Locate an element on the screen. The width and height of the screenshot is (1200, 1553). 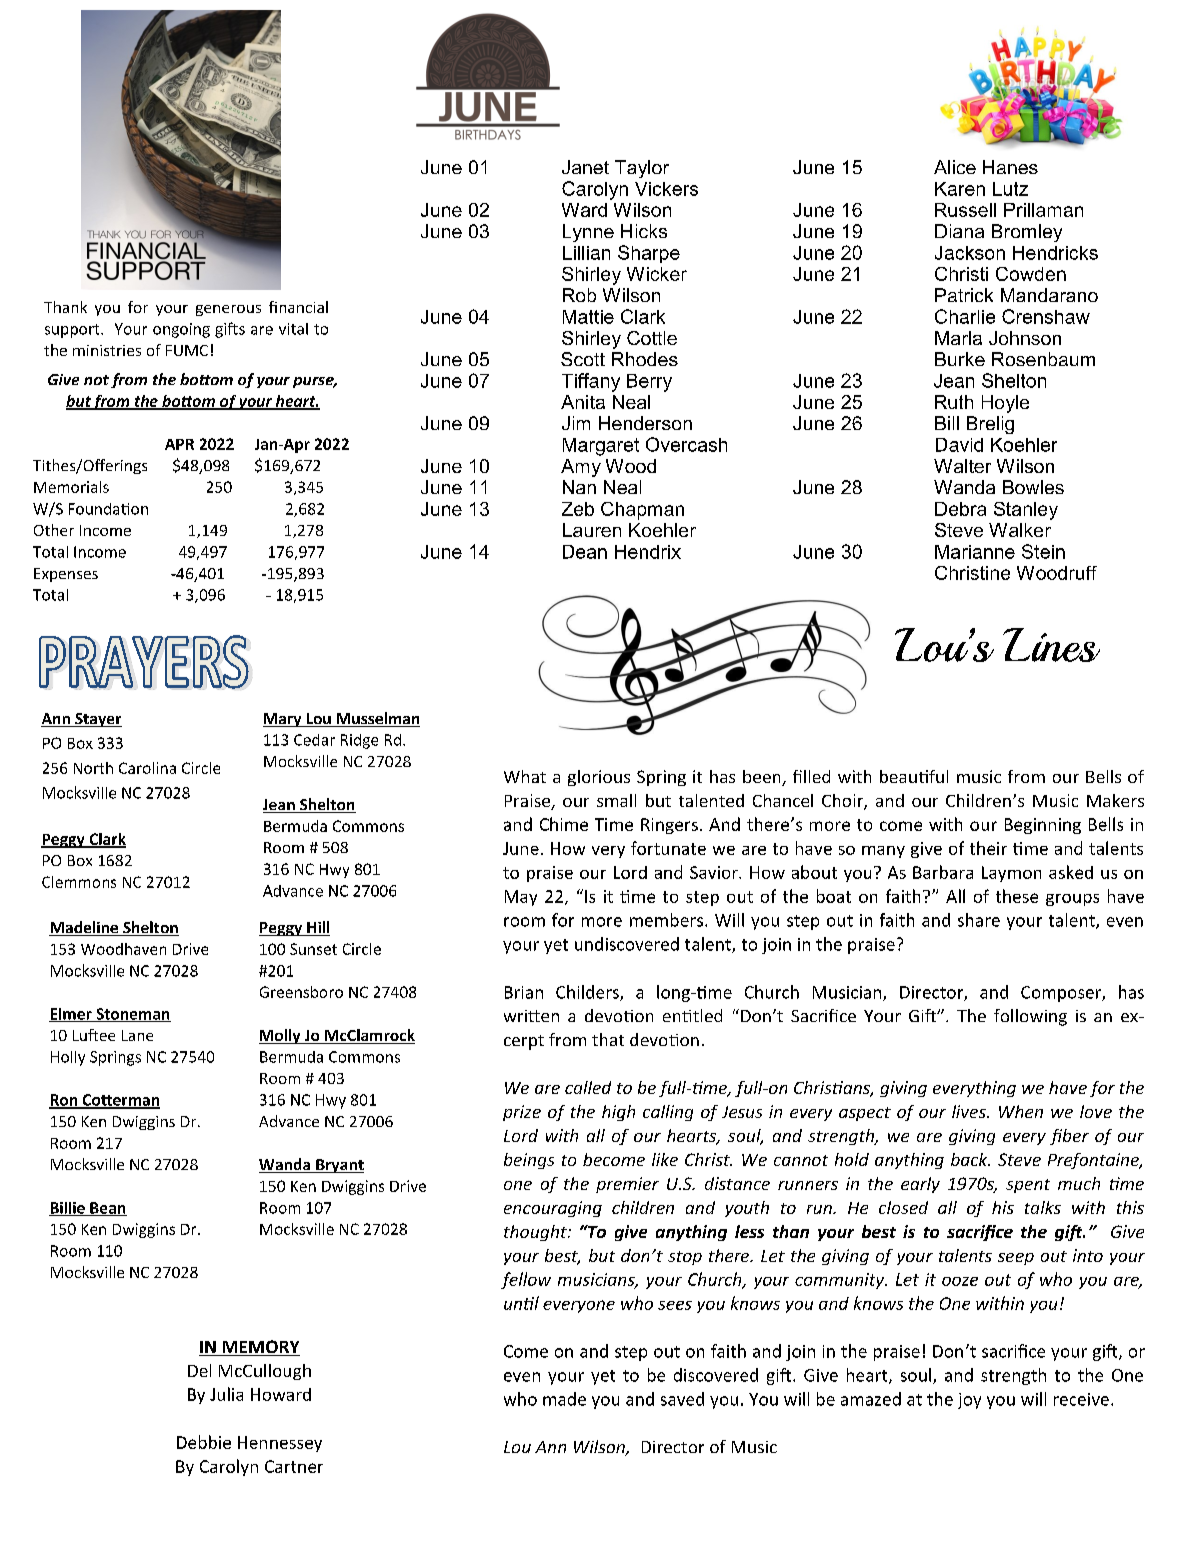
Carolina is located at coordinates (147, 768).
